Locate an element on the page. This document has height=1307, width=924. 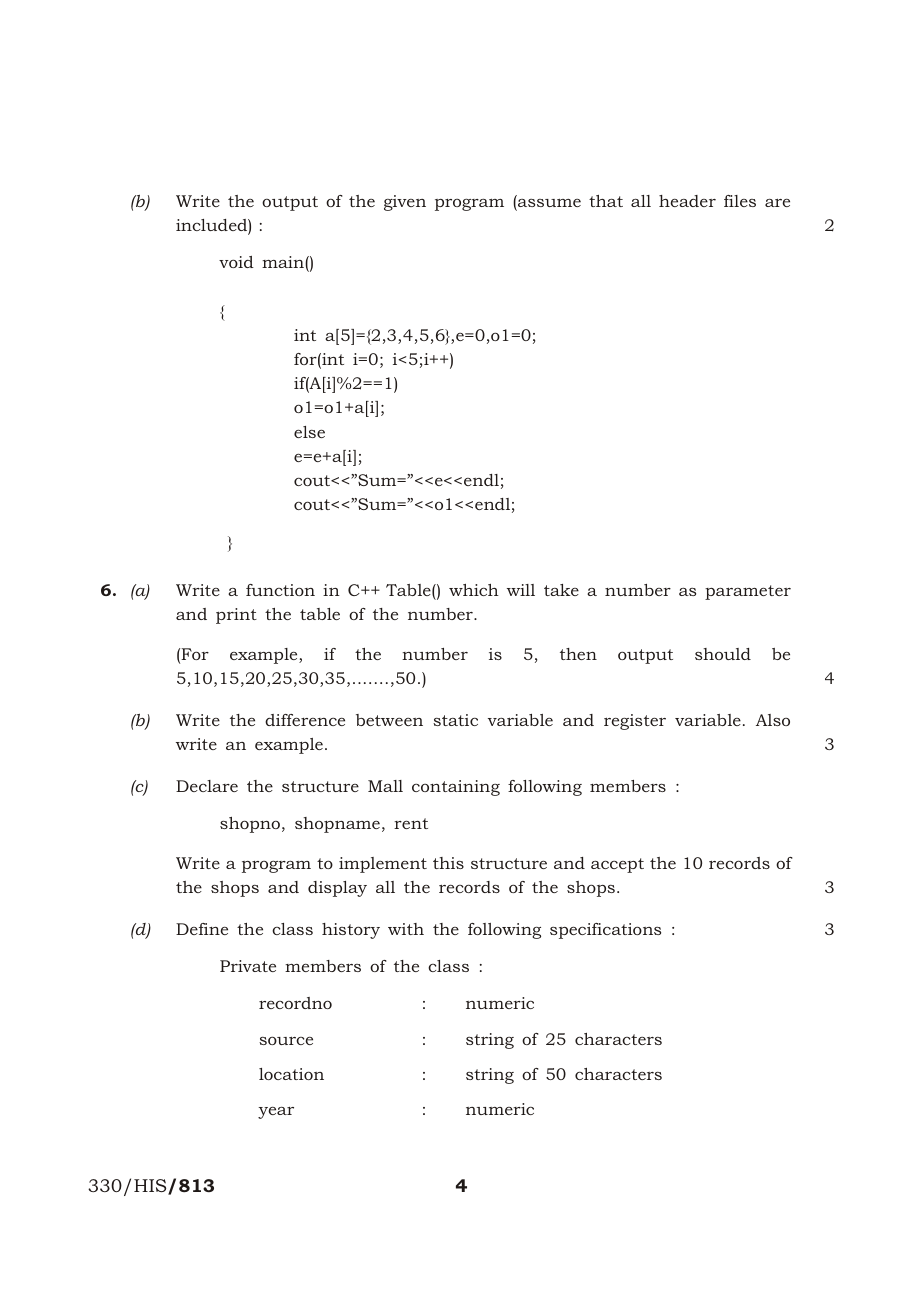
static is located at coordinates (455, 720).
